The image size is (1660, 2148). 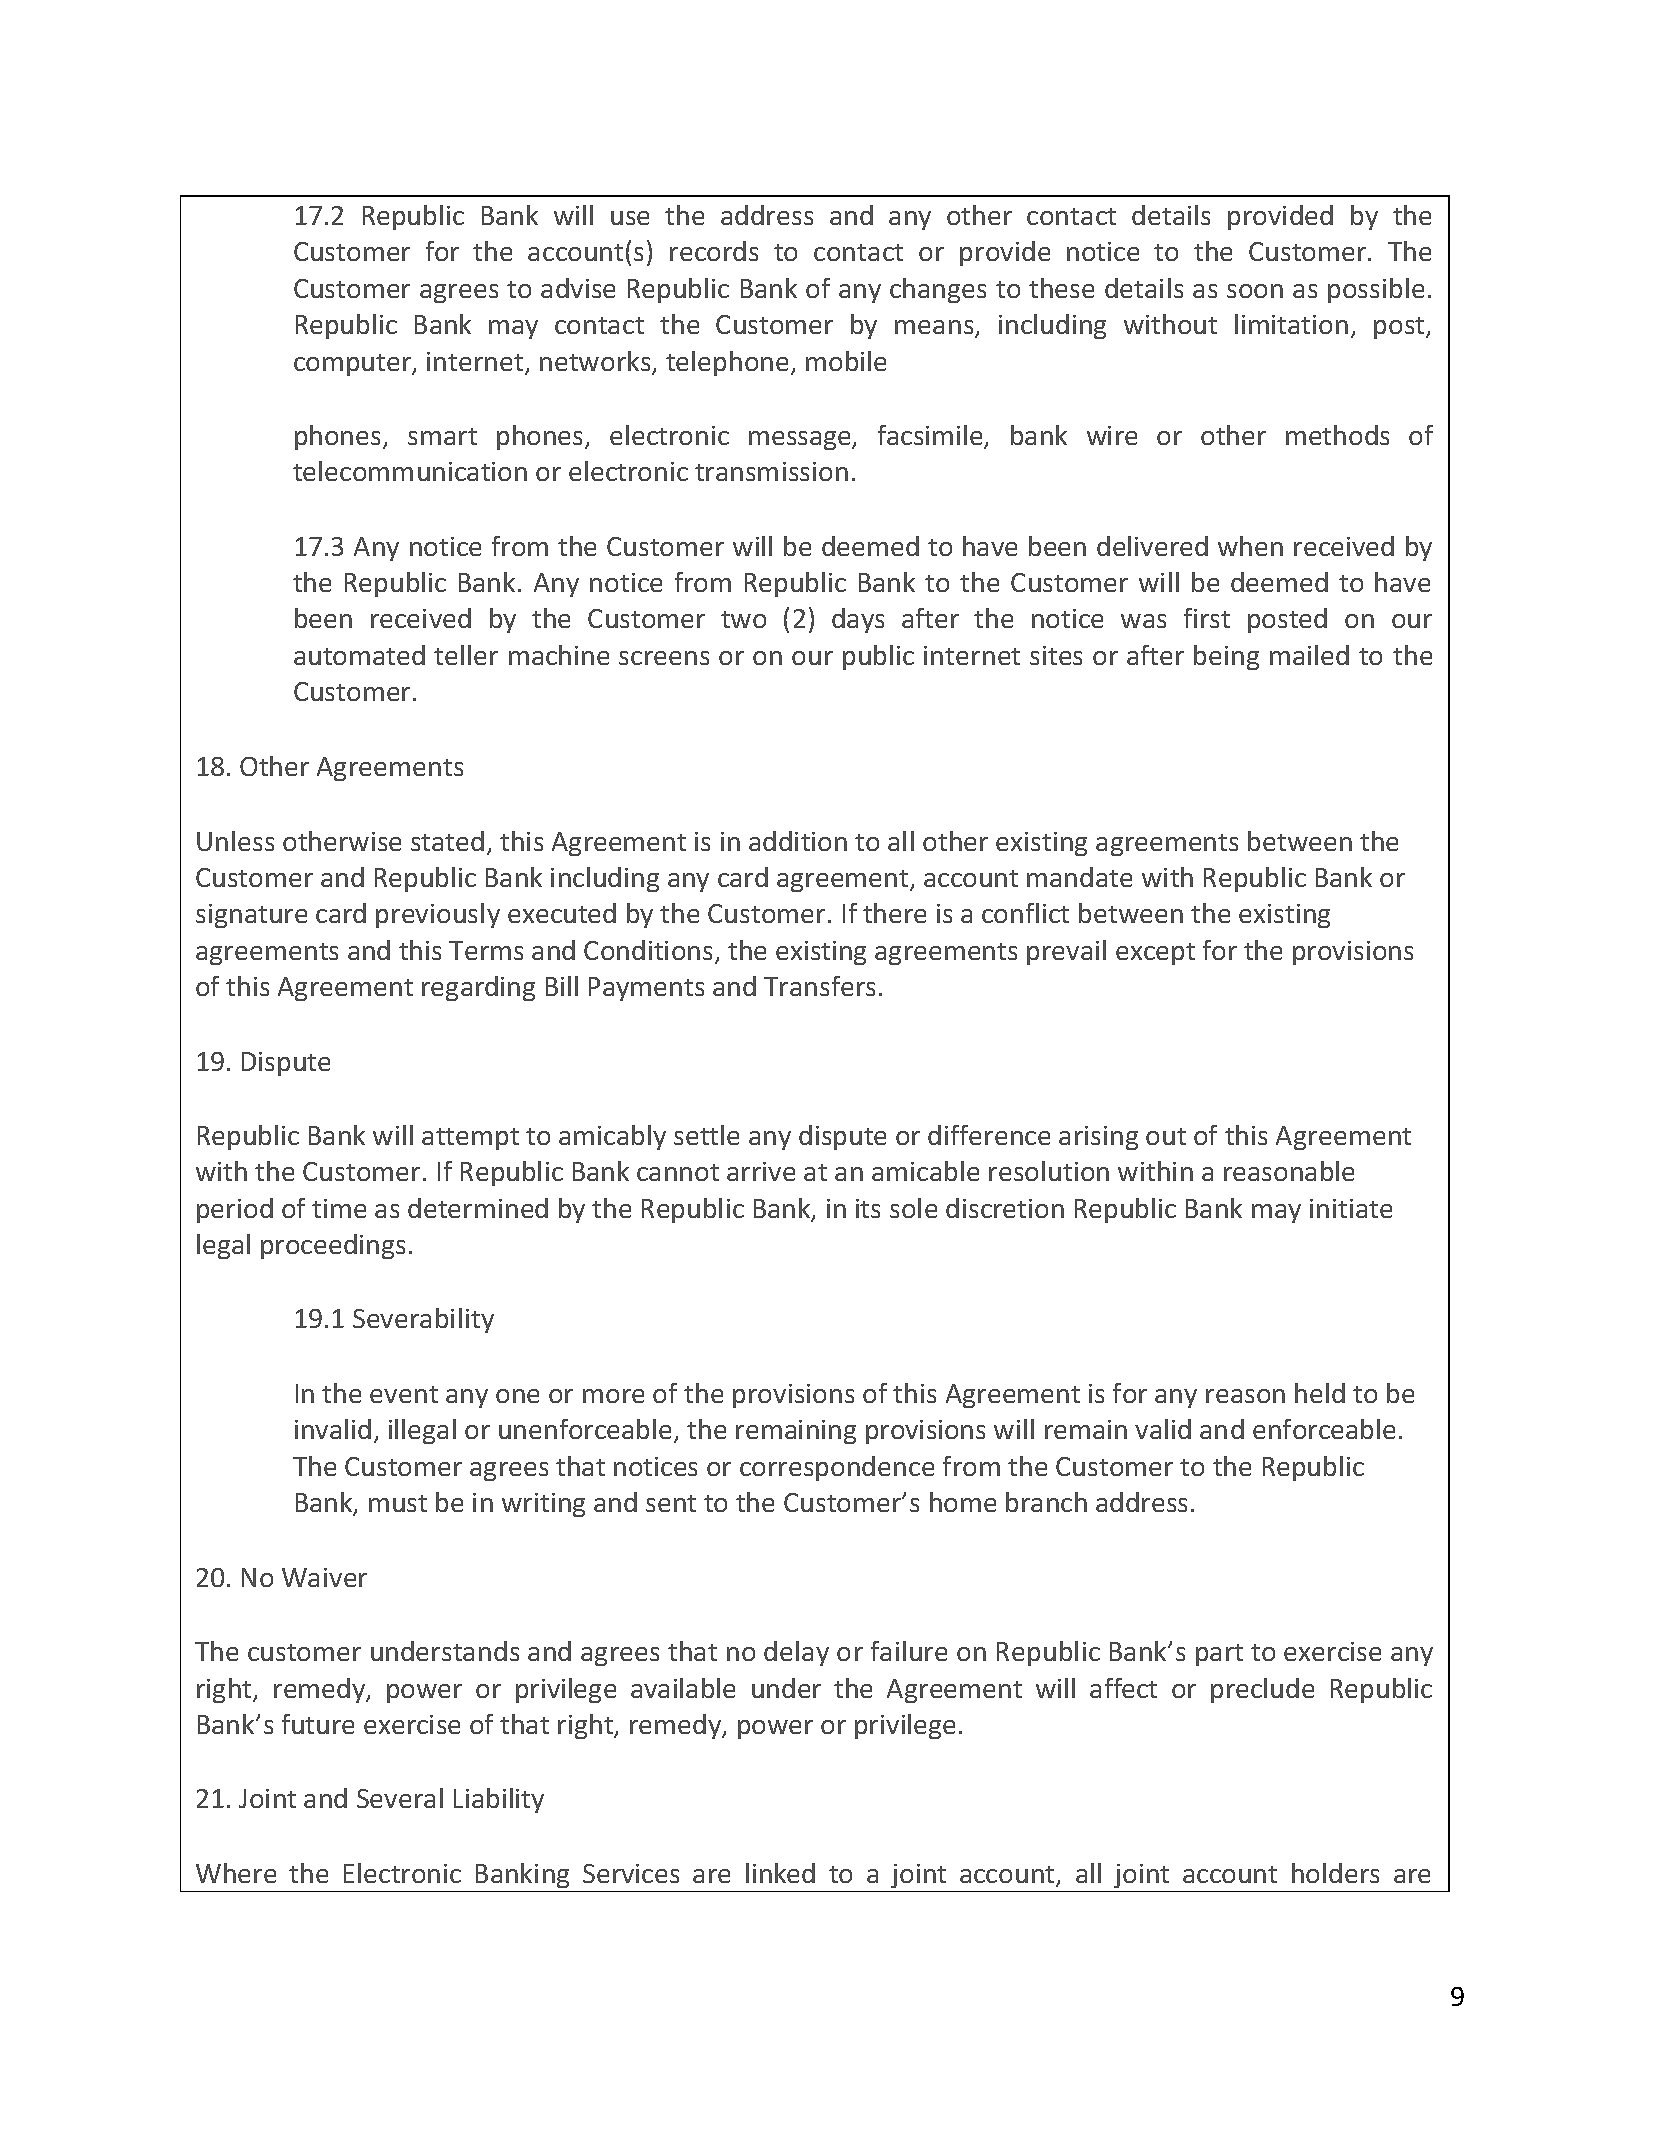 I want to click on linked, so click(x=780, y=1873).
